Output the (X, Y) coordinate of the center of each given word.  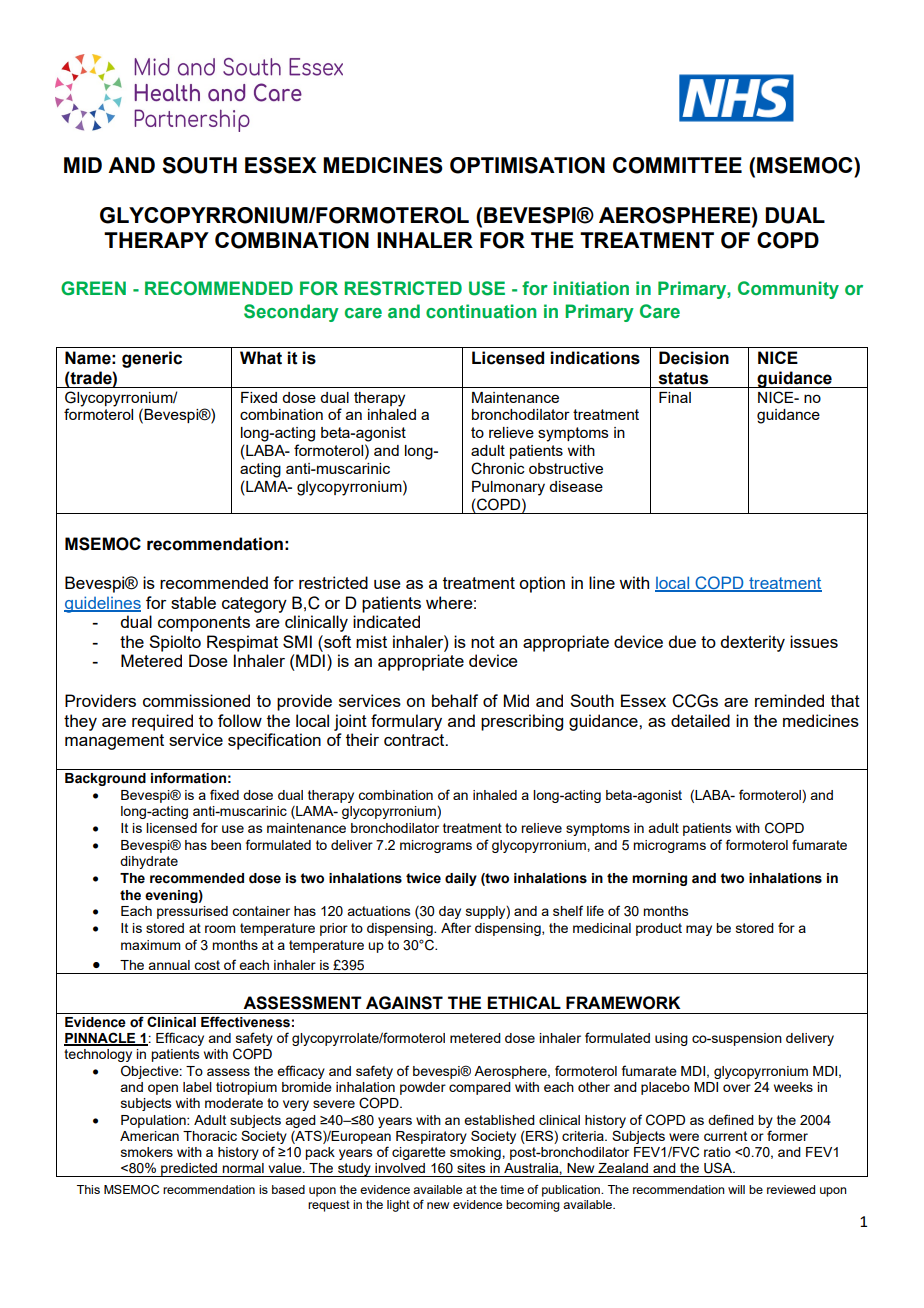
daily (461, 879)
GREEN (93, 288)
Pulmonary (508, 488)
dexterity (752, 643)
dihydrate (149, 862)
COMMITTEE (677, 165)
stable (193, 602)
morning (659, 879)
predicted (189, 1170)
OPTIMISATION (527, 165)
